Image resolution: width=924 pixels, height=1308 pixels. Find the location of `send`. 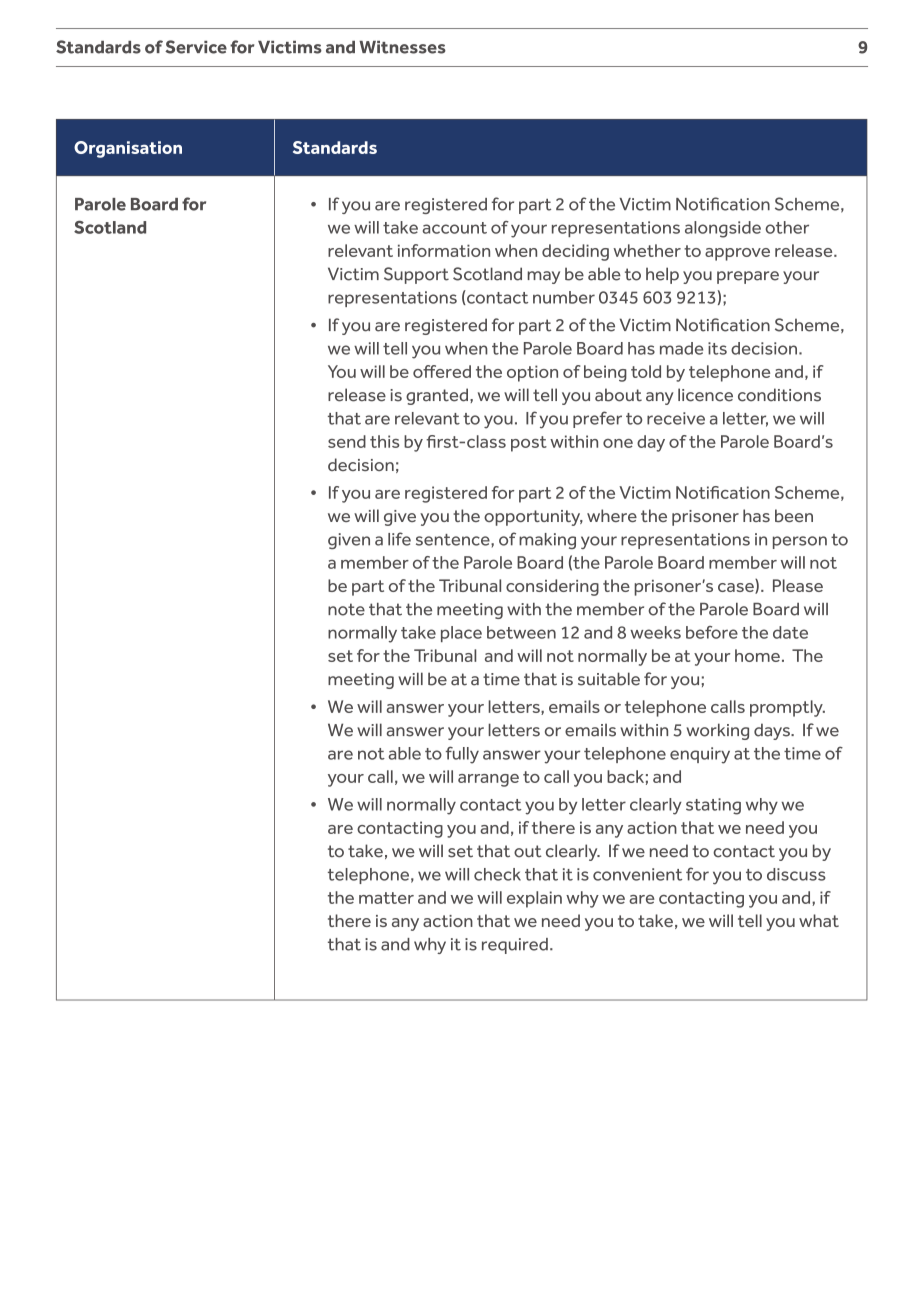

send is located at coordinates (347, 441).
